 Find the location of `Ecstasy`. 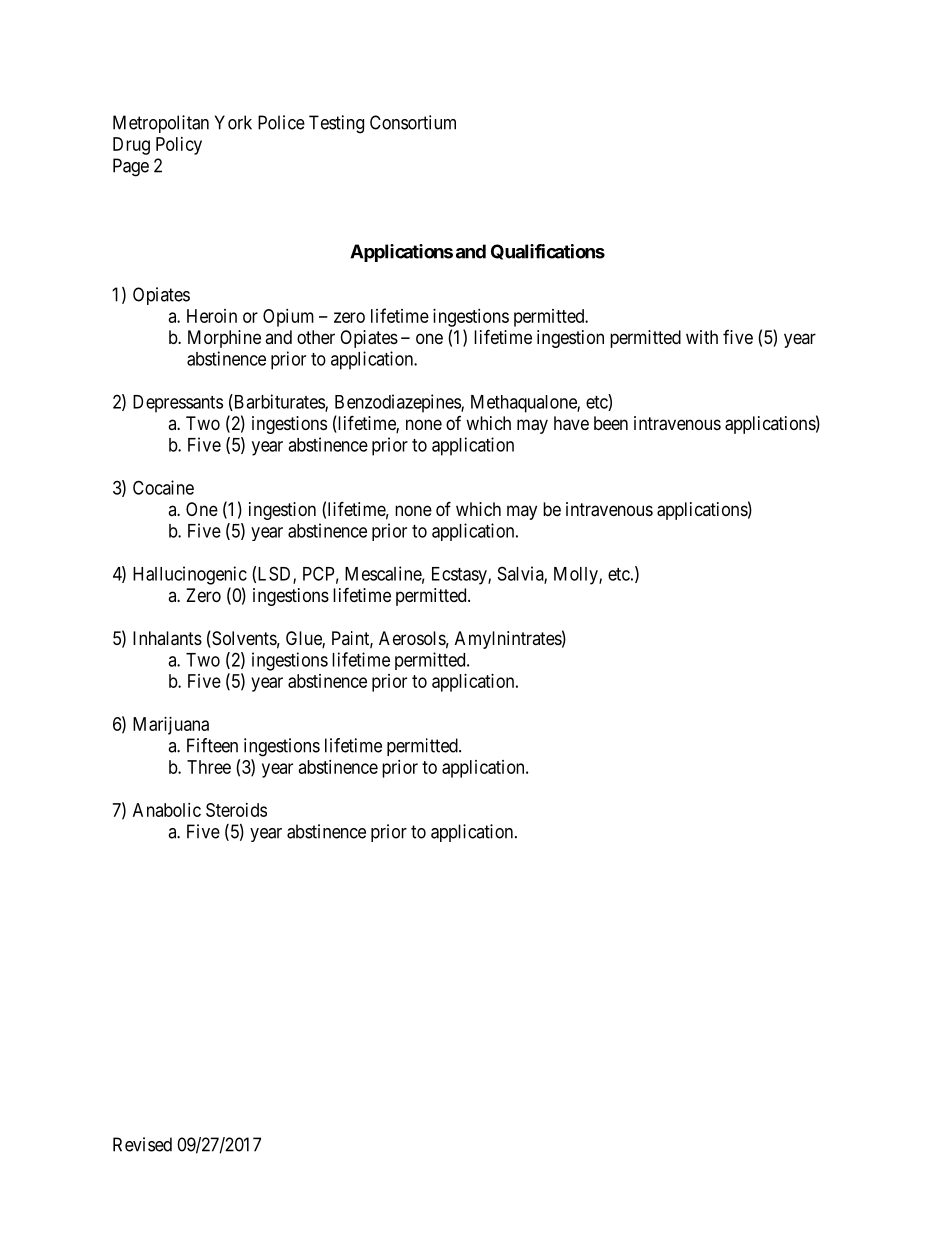

Ecstasy is located at coordinates (460, 576).
